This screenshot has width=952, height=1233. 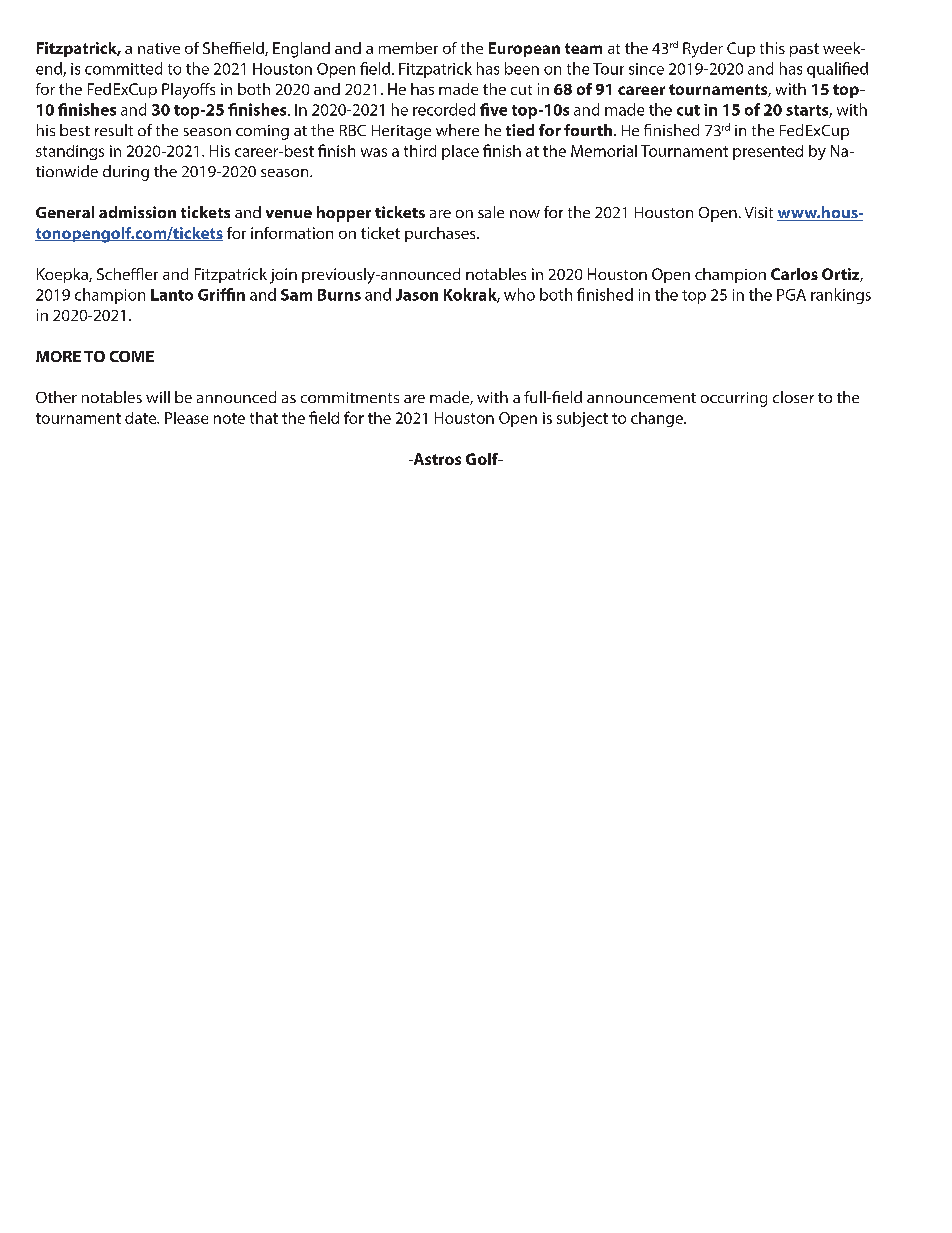 What do you see at coordinates (283, 276) in the screenshot?
I see `join` at bounding box center [283, 276].
